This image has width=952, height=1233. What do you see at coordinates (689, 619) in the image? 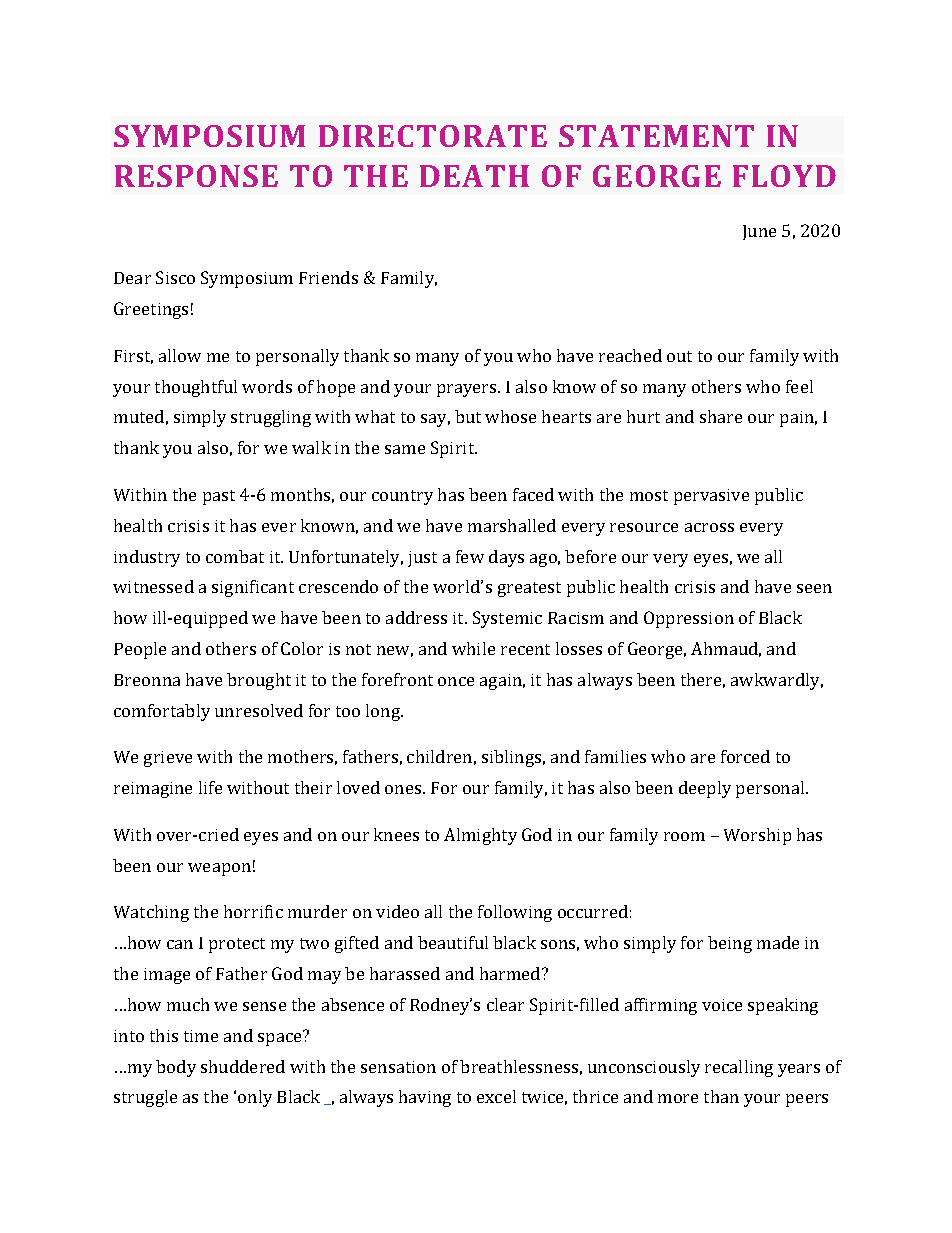
I see `Oppression` at bounding box center [689, 619].
